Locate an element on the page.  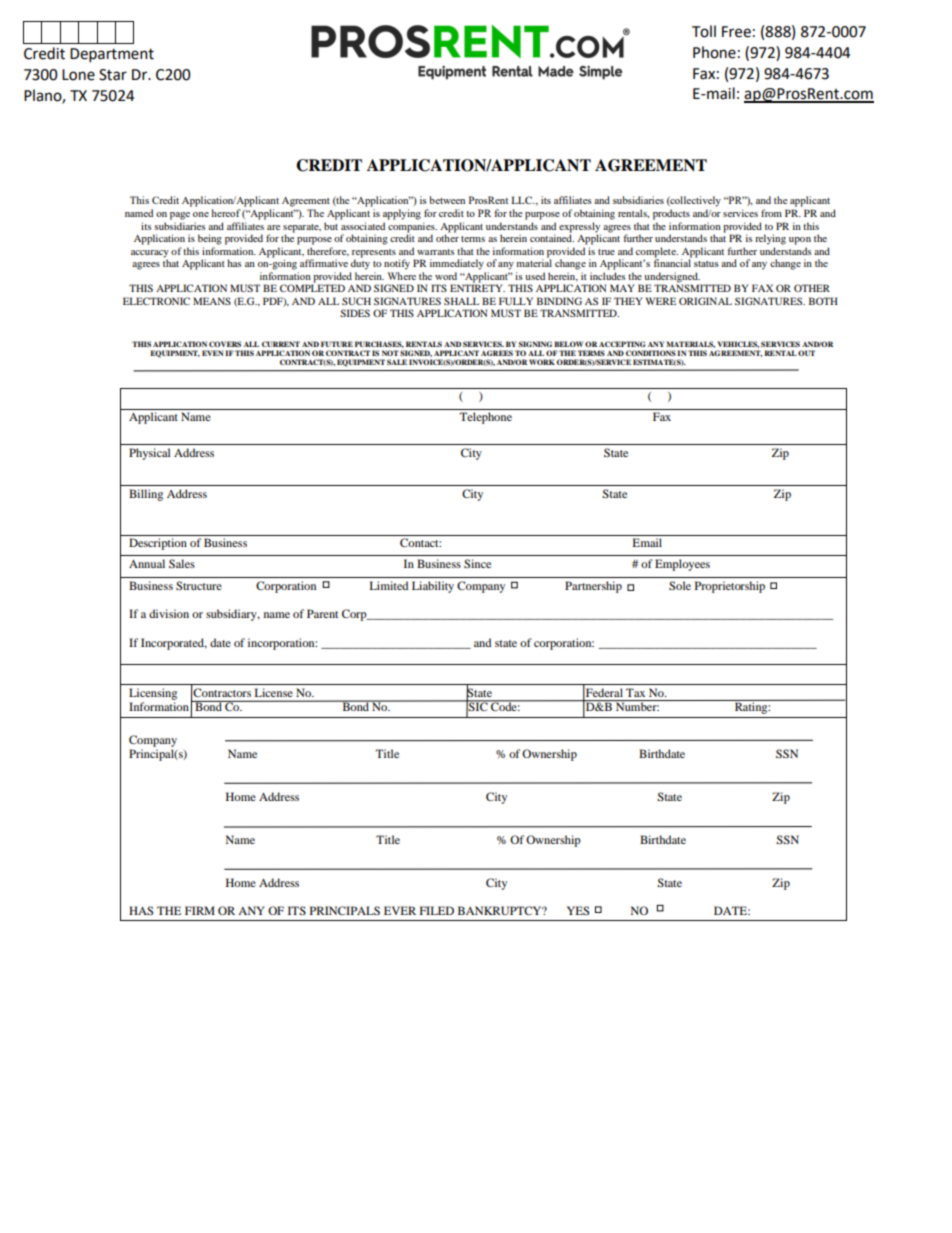
between is located at coordinates (447, 200).
